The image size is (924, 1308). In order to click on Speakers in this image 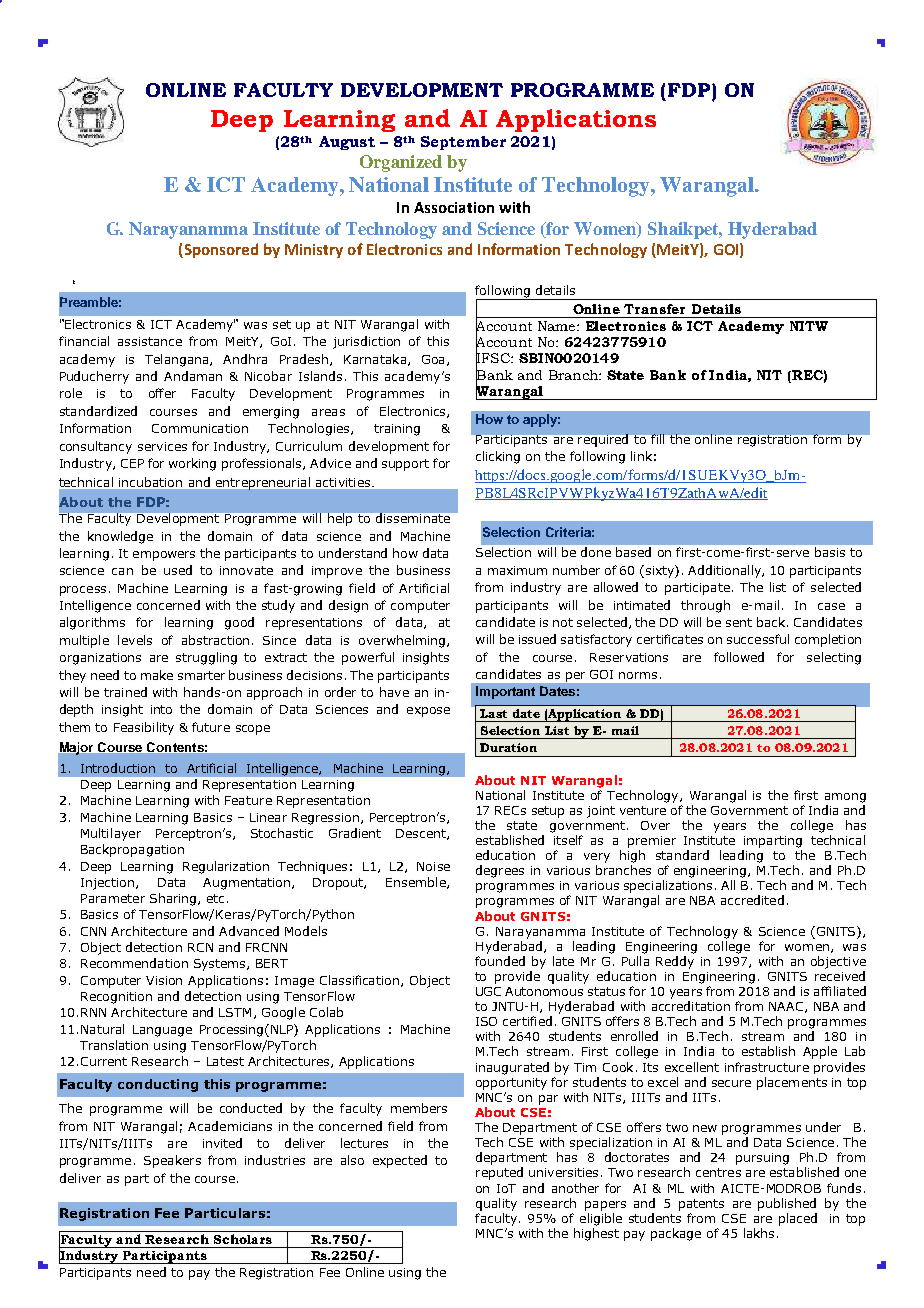, I will do `click(172, 1161)`.
